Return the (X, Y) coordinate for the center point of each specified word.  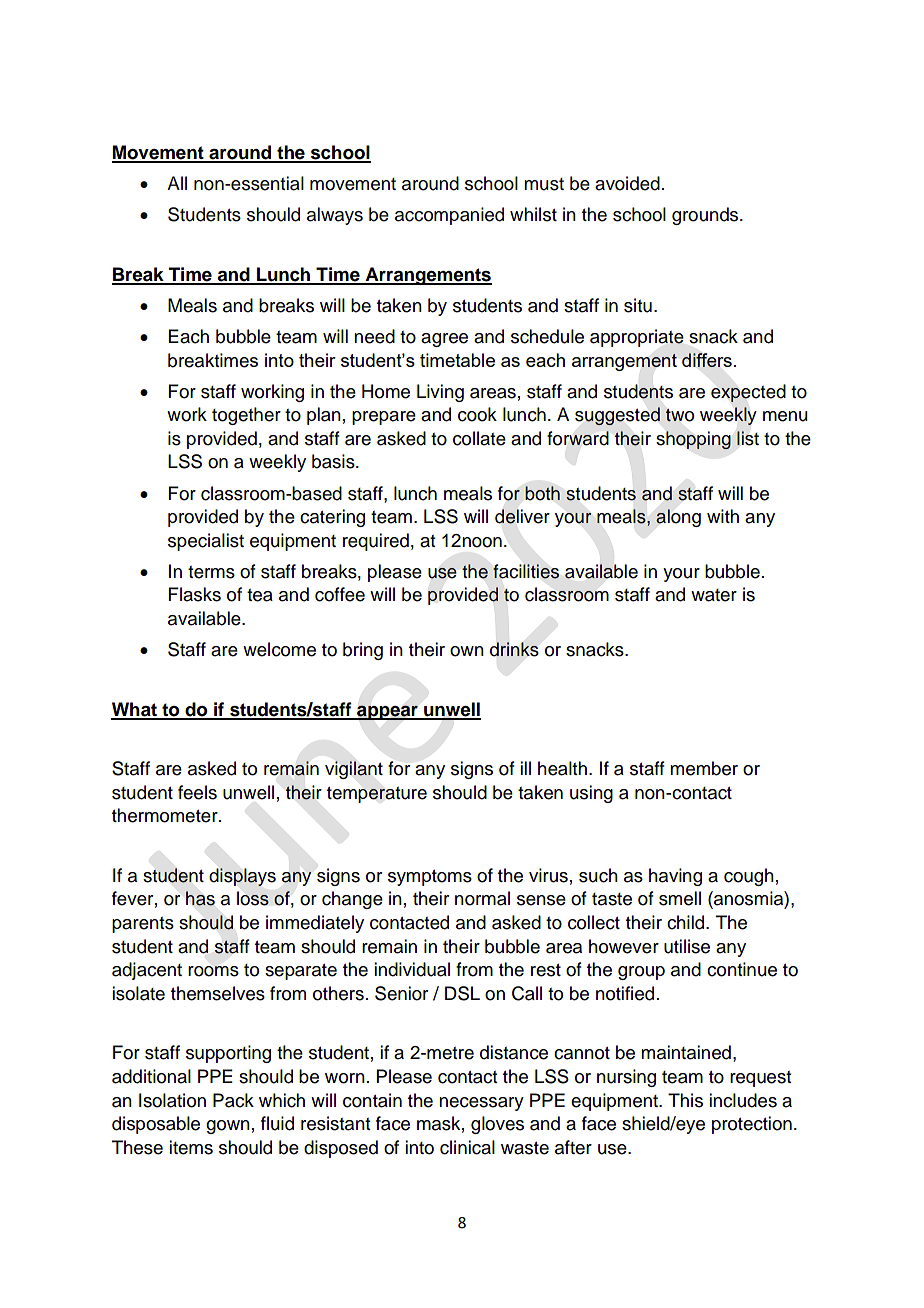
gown (228, 1127)
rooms (213, 971)
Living (440, 393)
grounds (706, 216)
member (704, 768)
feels (197, 792)
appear (387, 712)
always (335, 216)
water (714, 595)
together (246, 416)
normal (482, 898)
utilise (687, 946)
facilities (526, 571)
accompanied (449, 216)
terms (211, 572)
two (679, 415)
